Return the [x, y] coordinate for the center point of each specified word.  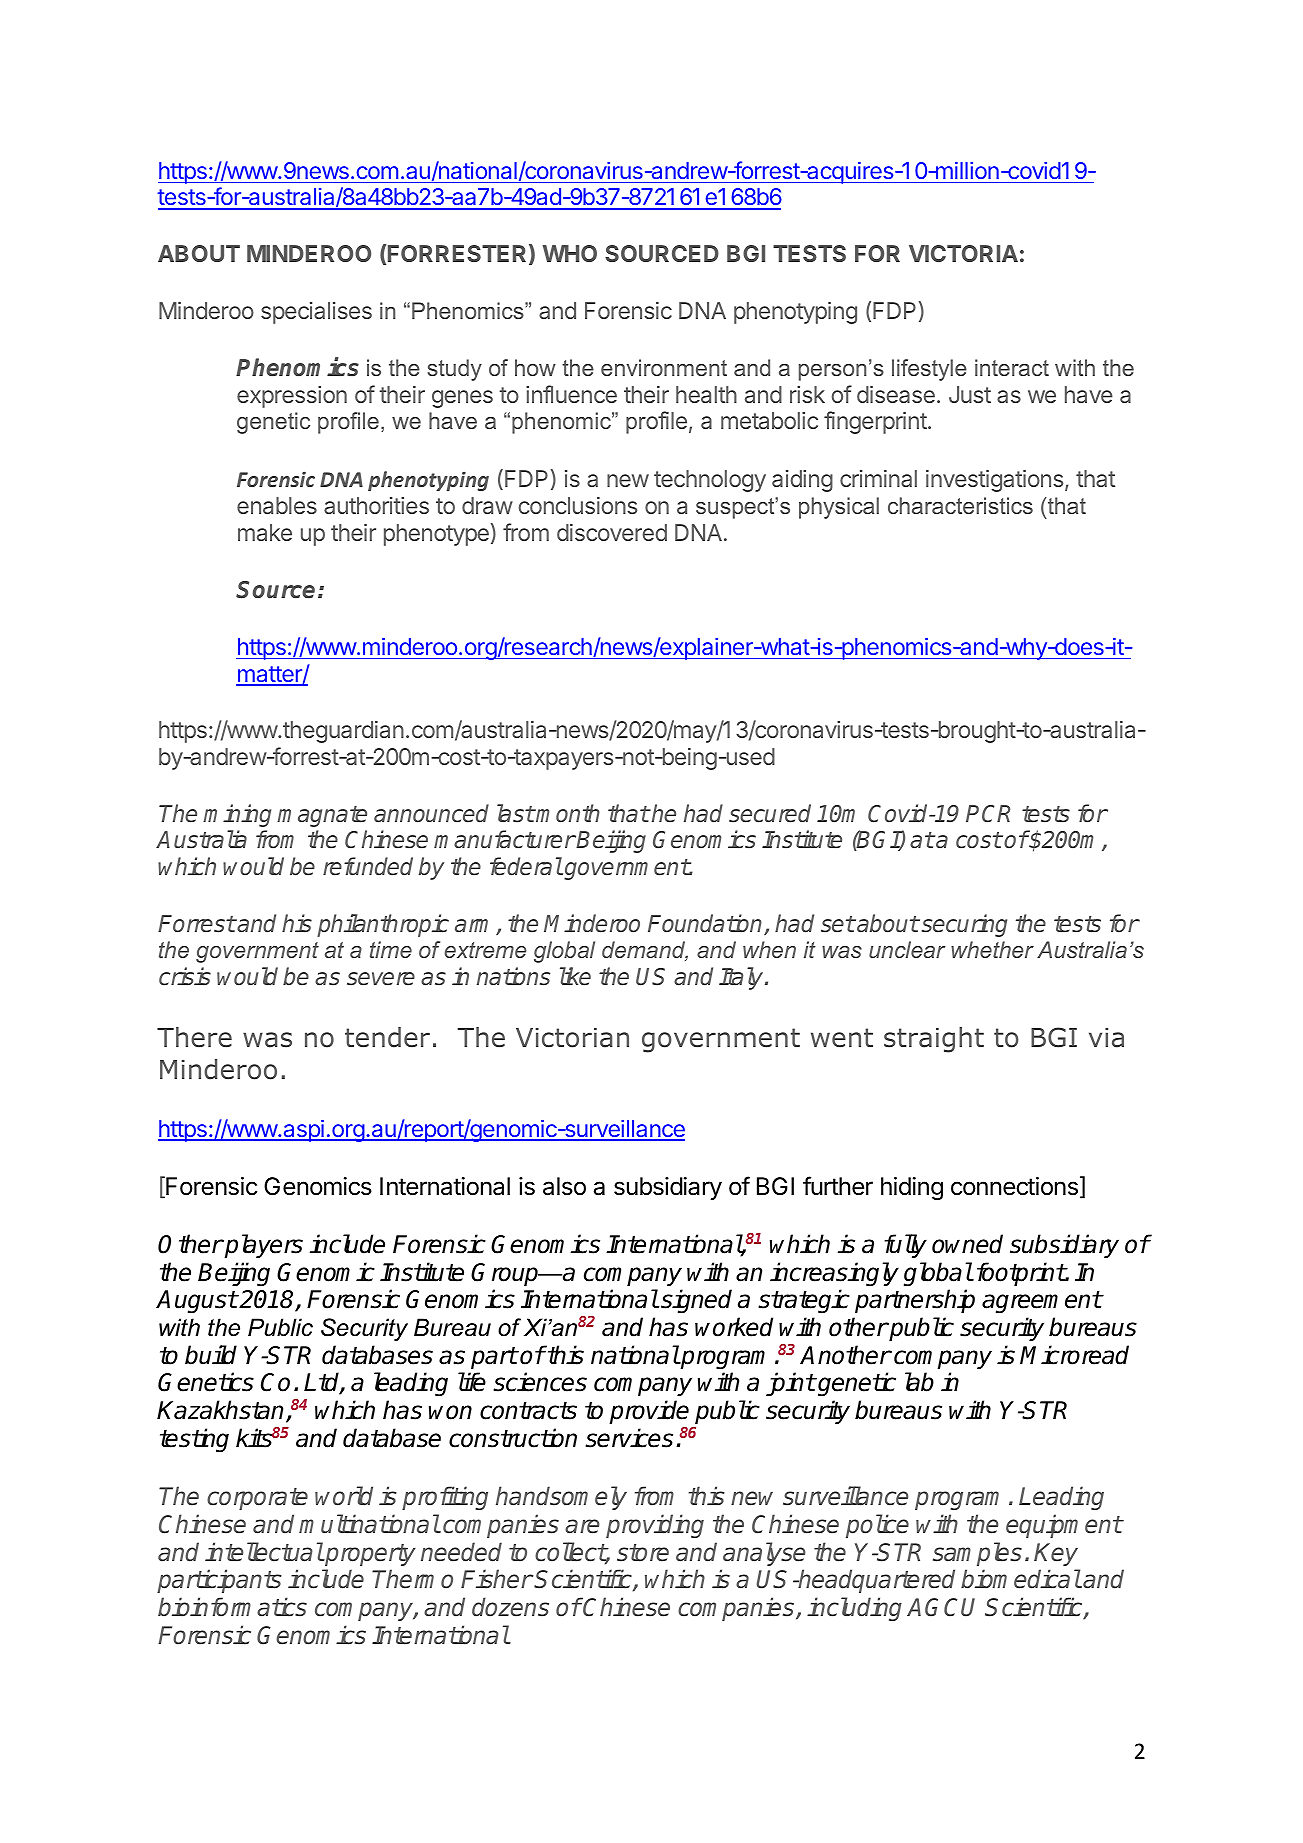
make [265, 532]
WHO [570, 253]
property [369, 1555]
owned [967, 1244]
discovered [612, 532]
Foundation [706, 924]
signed [696, 1301]
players [263, 1246]
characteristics [960, 505]
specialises [316, 313]
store [643, 1553]
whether [992, 949]
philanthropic [383, 925]
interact [1012, 367]
